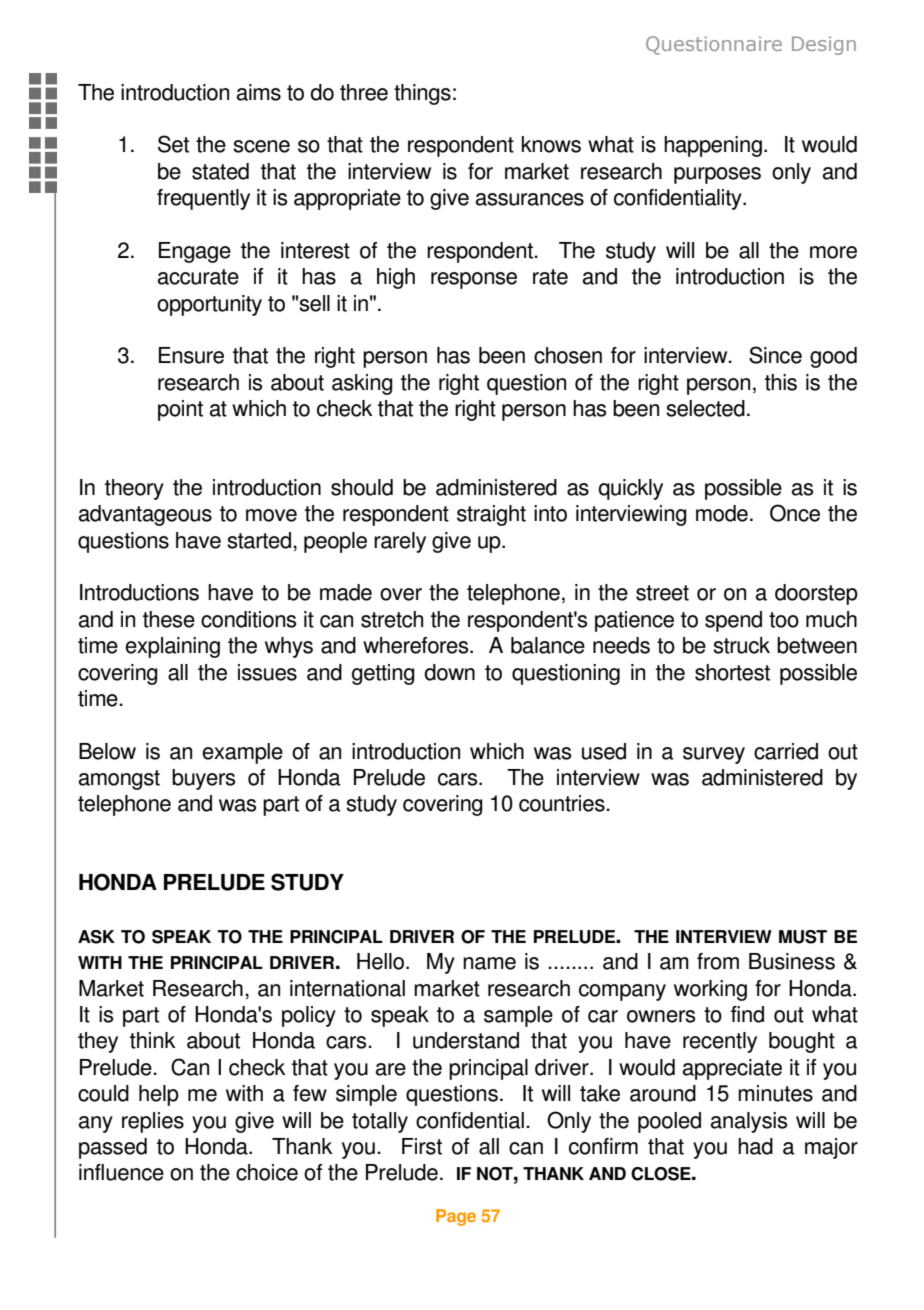  I want to click on wherefores, so click(417, 645).
